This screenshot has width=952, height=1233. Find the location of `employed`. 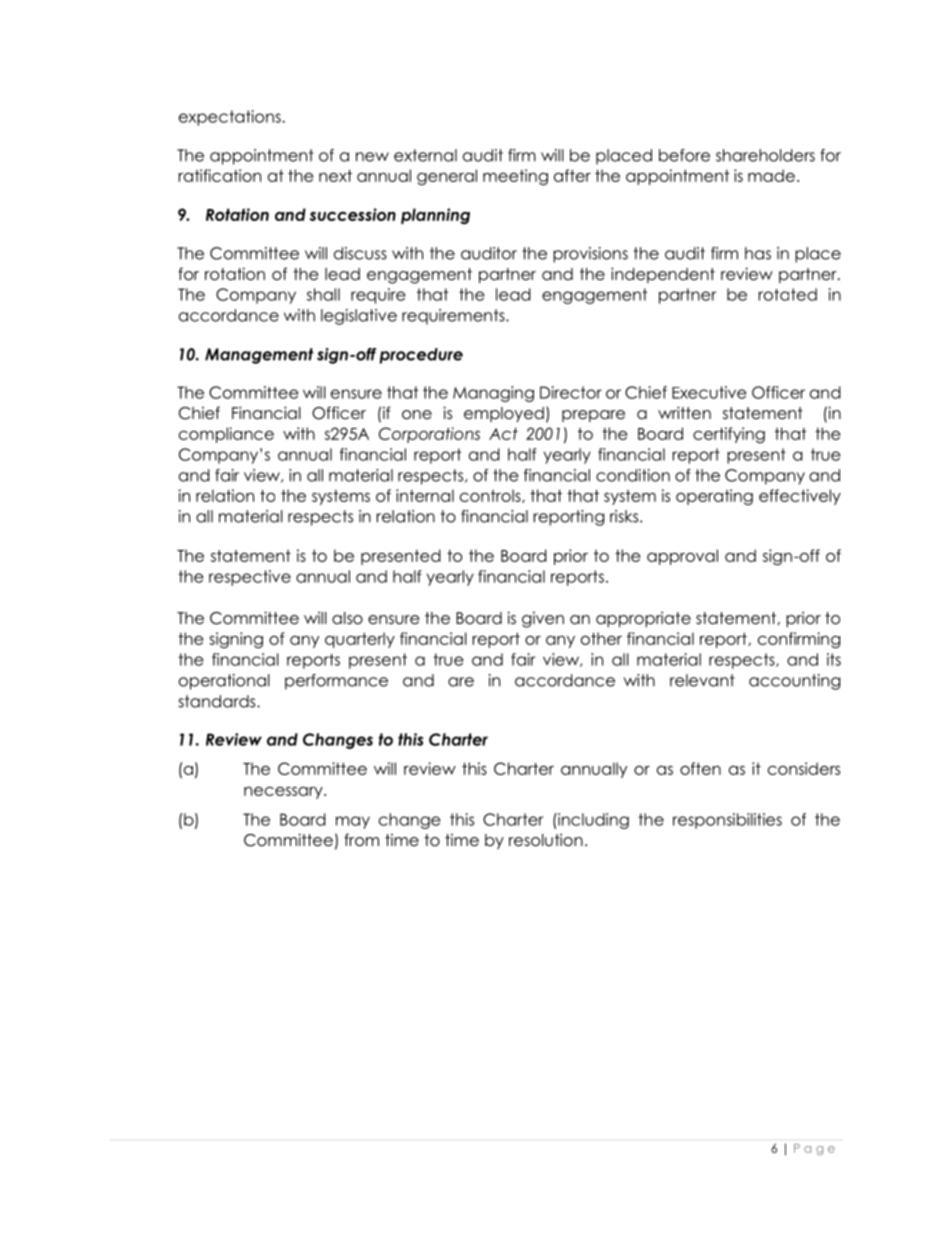

employed is located at coordinates (504, 414).
